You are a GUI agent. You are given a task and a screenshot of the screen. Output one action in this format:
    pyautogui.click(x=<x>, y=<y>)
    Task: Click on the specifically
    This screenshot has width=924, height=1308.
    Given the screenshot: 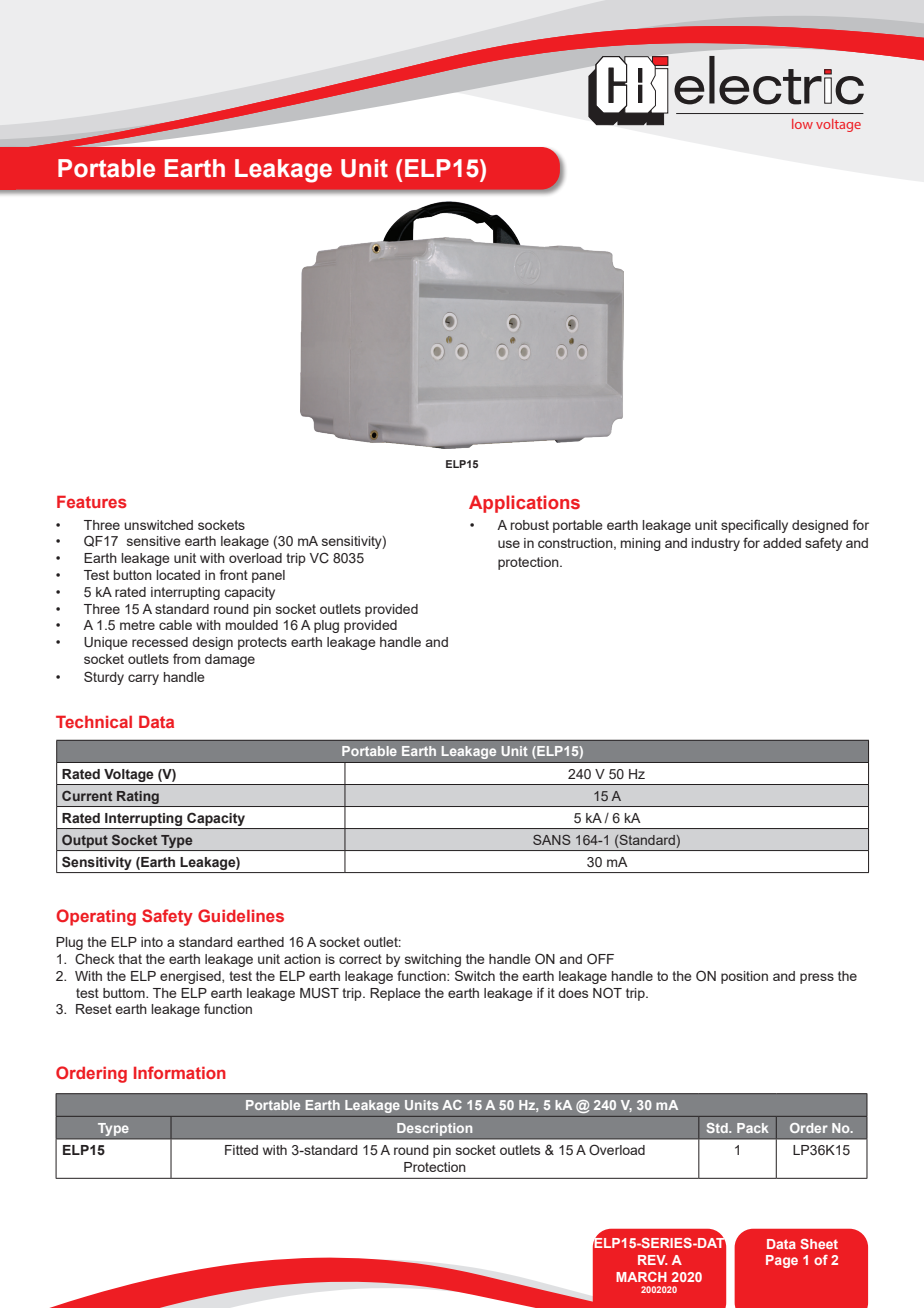 What is the action you would take?
    pyautogui.click(x=754, y=526)
